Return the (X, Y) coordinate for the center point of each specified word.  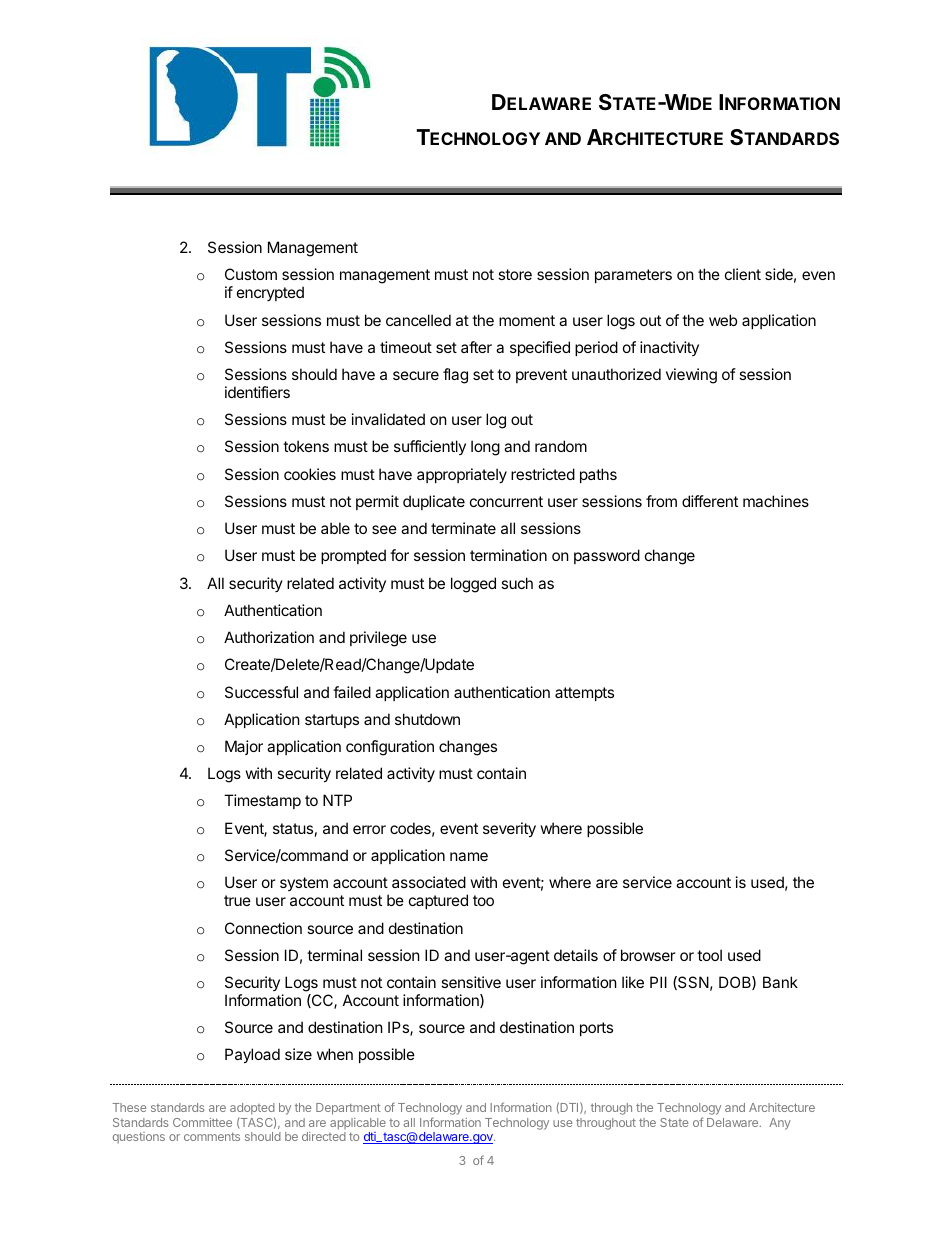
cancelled (418, 320)
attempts (584, 694)
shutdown (427, 719)
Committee (202, 1122)
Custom (251, 274)
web (723, 320)
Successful (261, 692)
